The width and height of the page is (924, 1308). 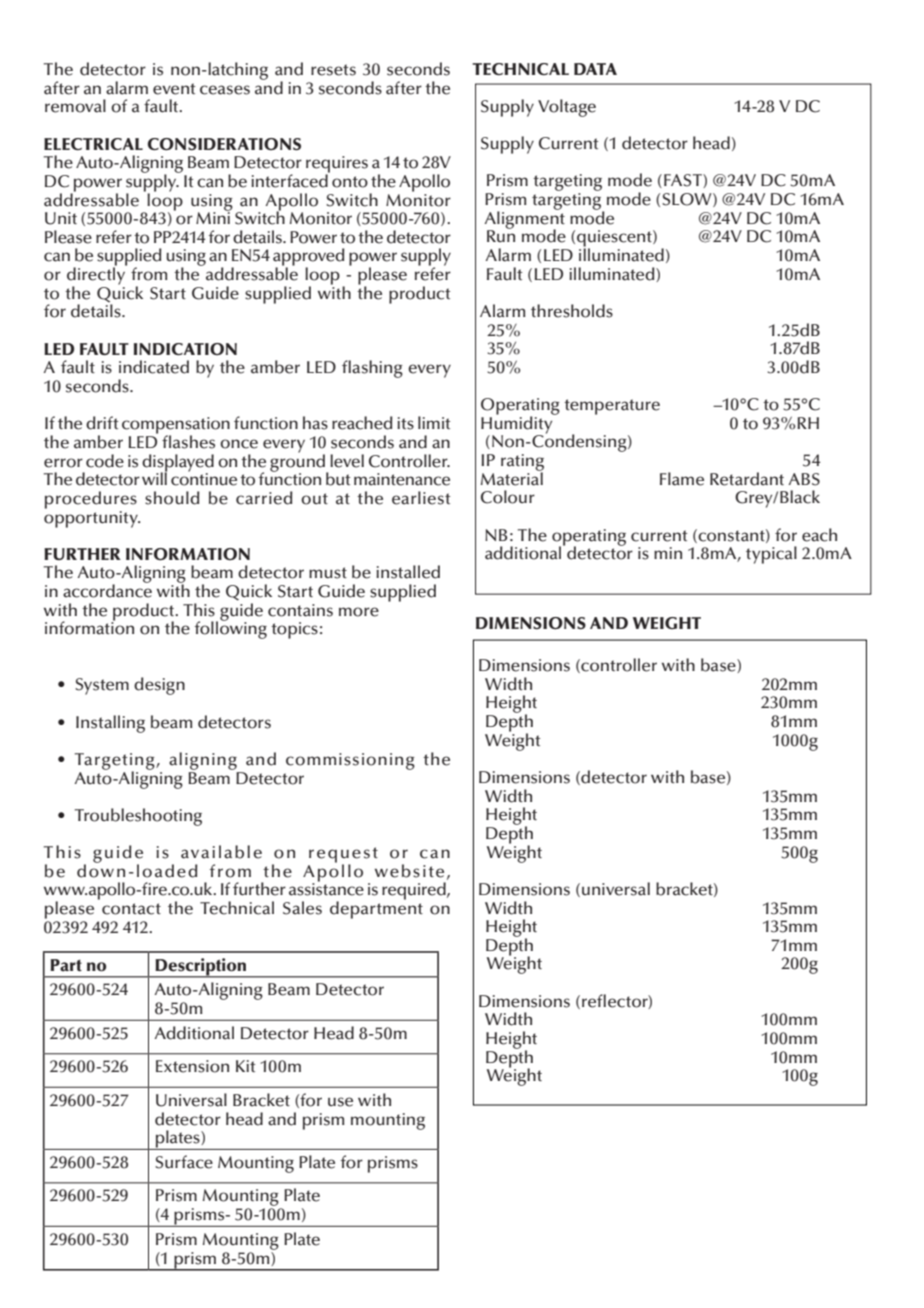 I want to click on DATA, so click(x=595, y=69).
